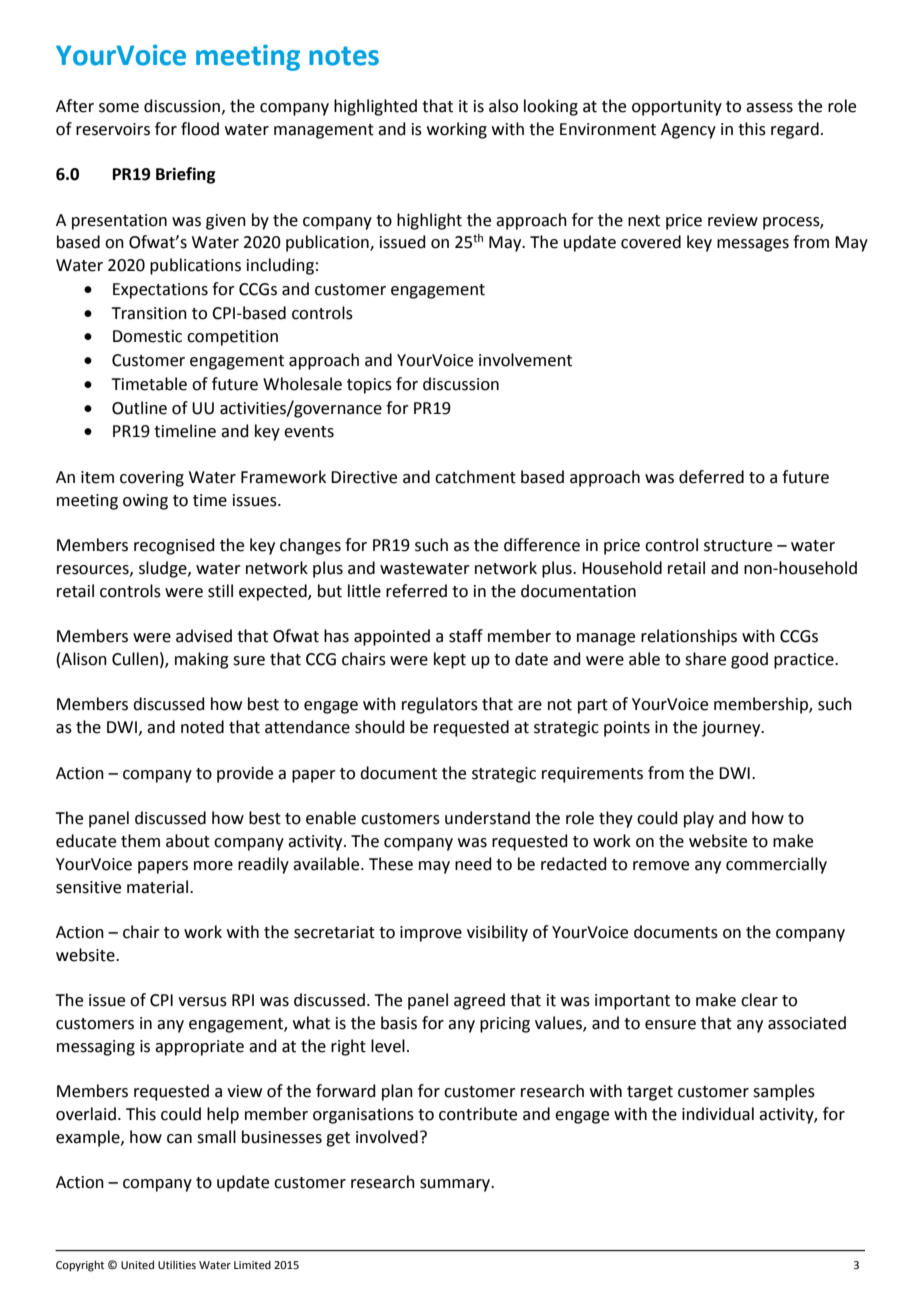  What do you see at coordinates (479, 1001) in the screenshot?
I see `agreed` at bounding box center [479, 1001].
